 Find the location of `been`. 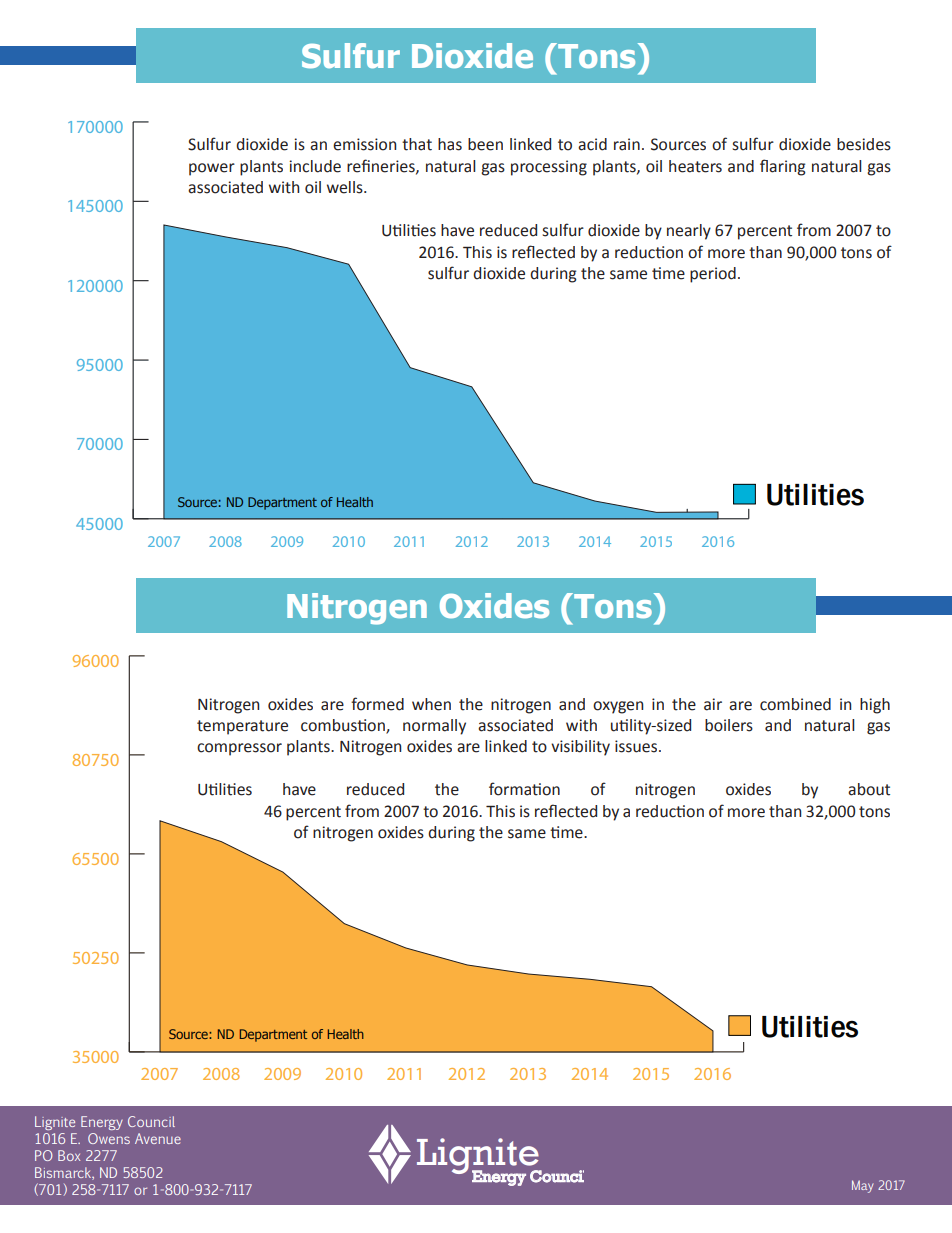

been is located at coordinates (485, 144).
